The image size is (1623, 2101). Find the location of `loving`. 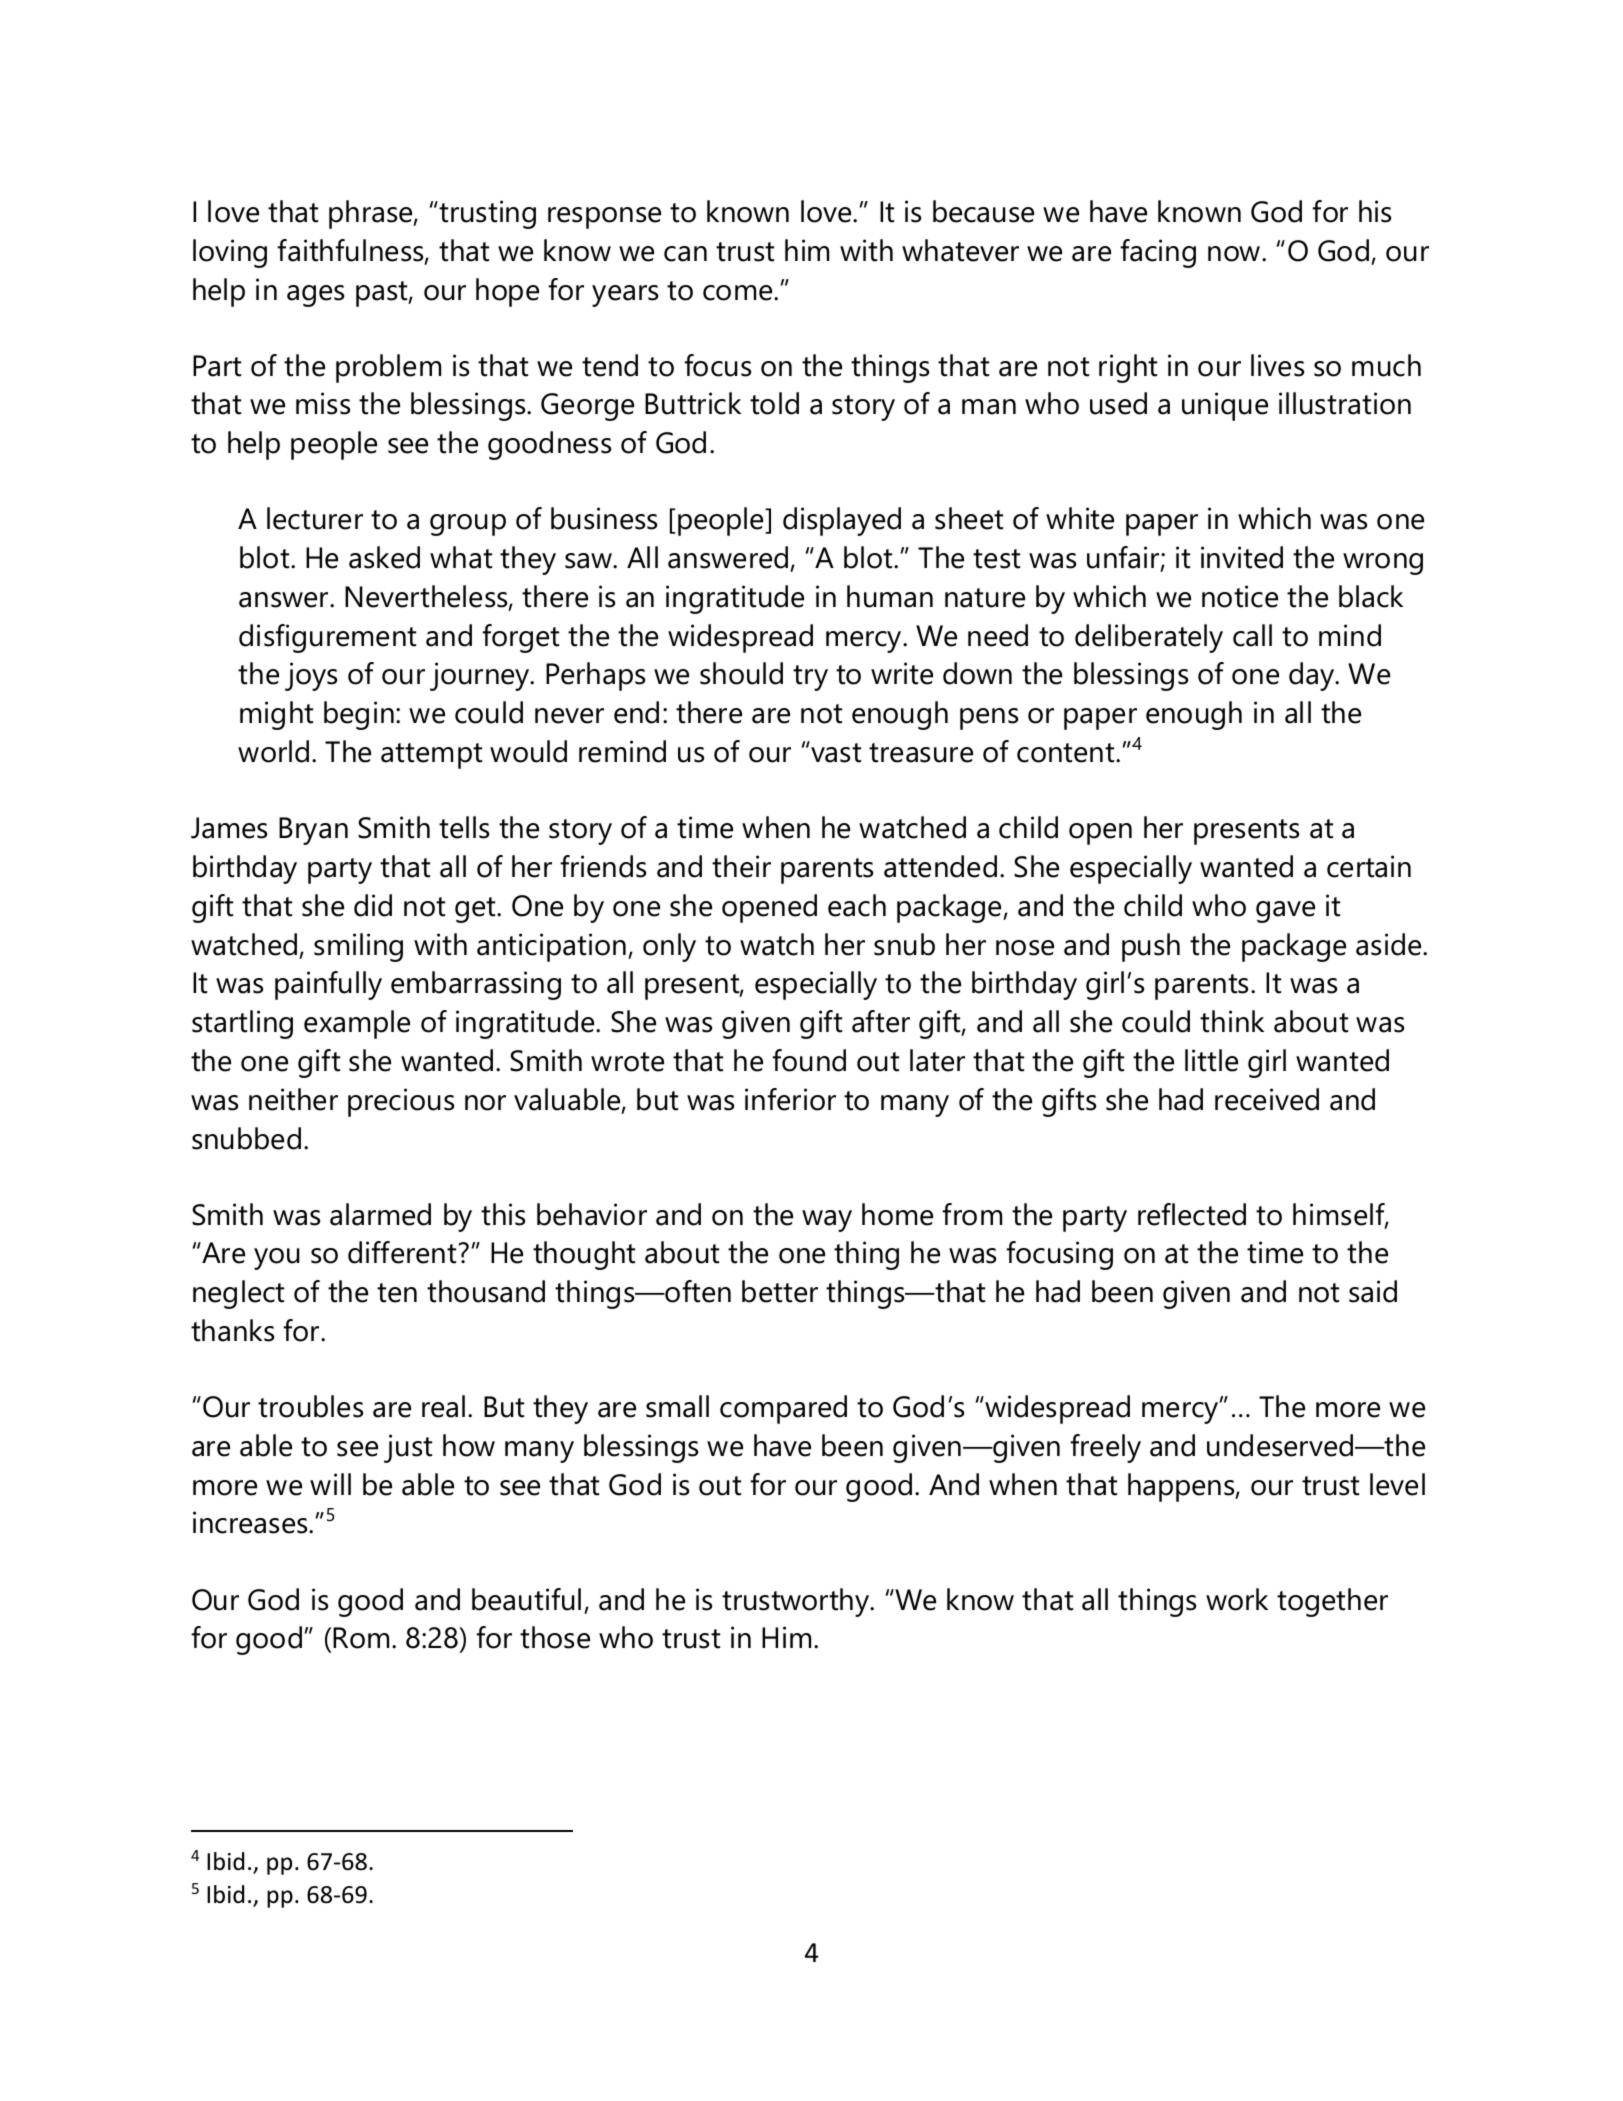

loving is located at coordinates (230, 253).
